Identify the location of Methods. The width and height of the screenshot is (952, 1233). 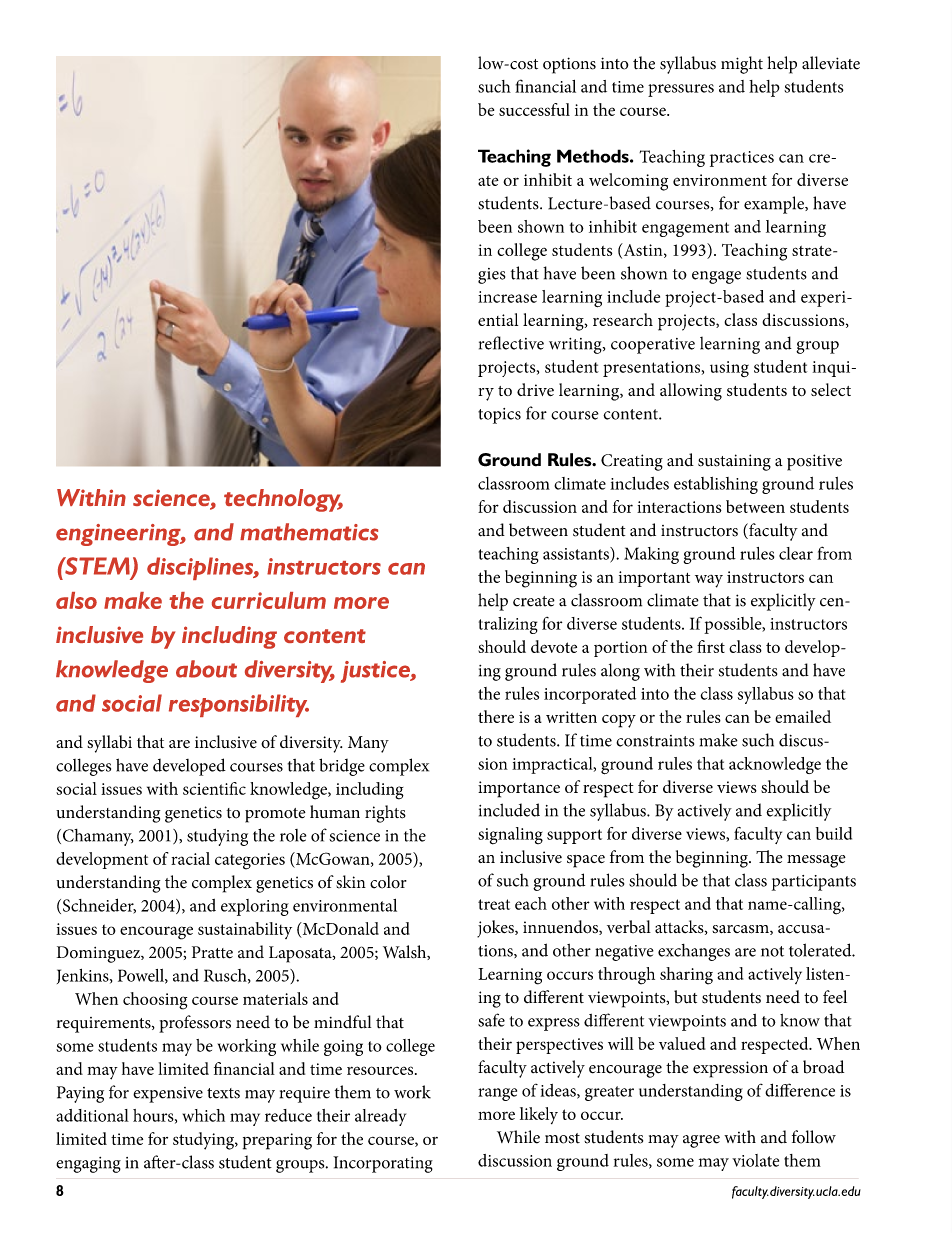
(594, 156).
